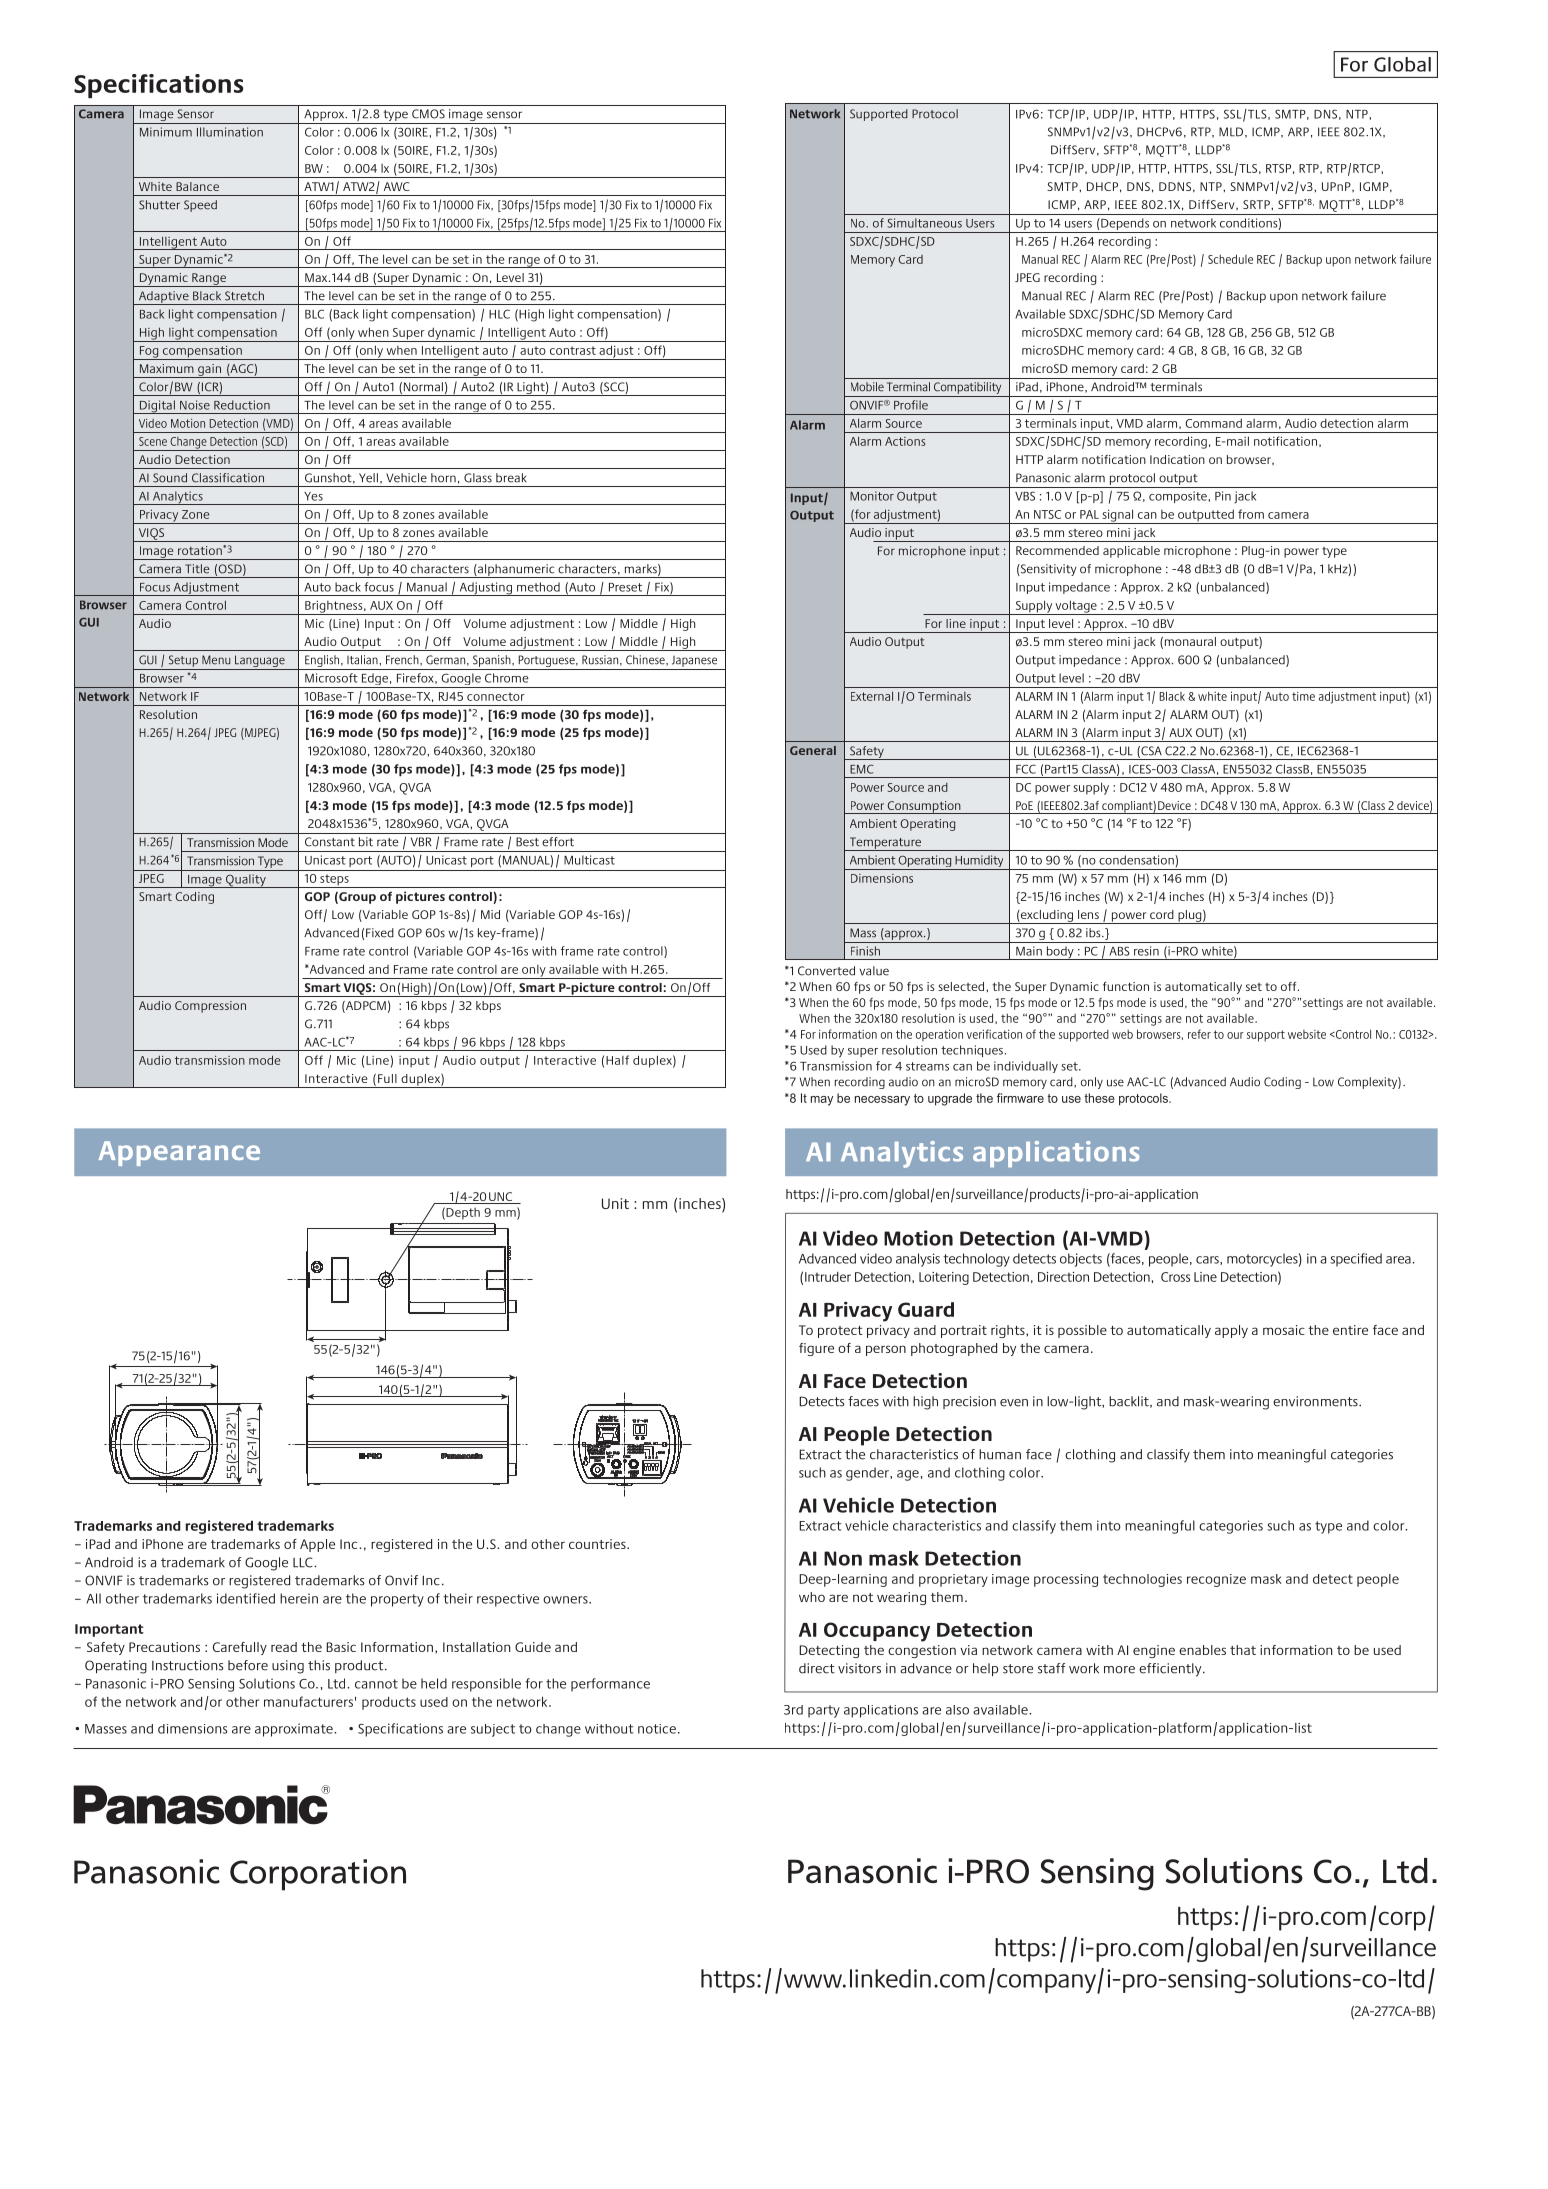  What do you see at coordinates (1231, 1331) in the screenshot?
I see `apply` at bounding box center [1231, 1331].
